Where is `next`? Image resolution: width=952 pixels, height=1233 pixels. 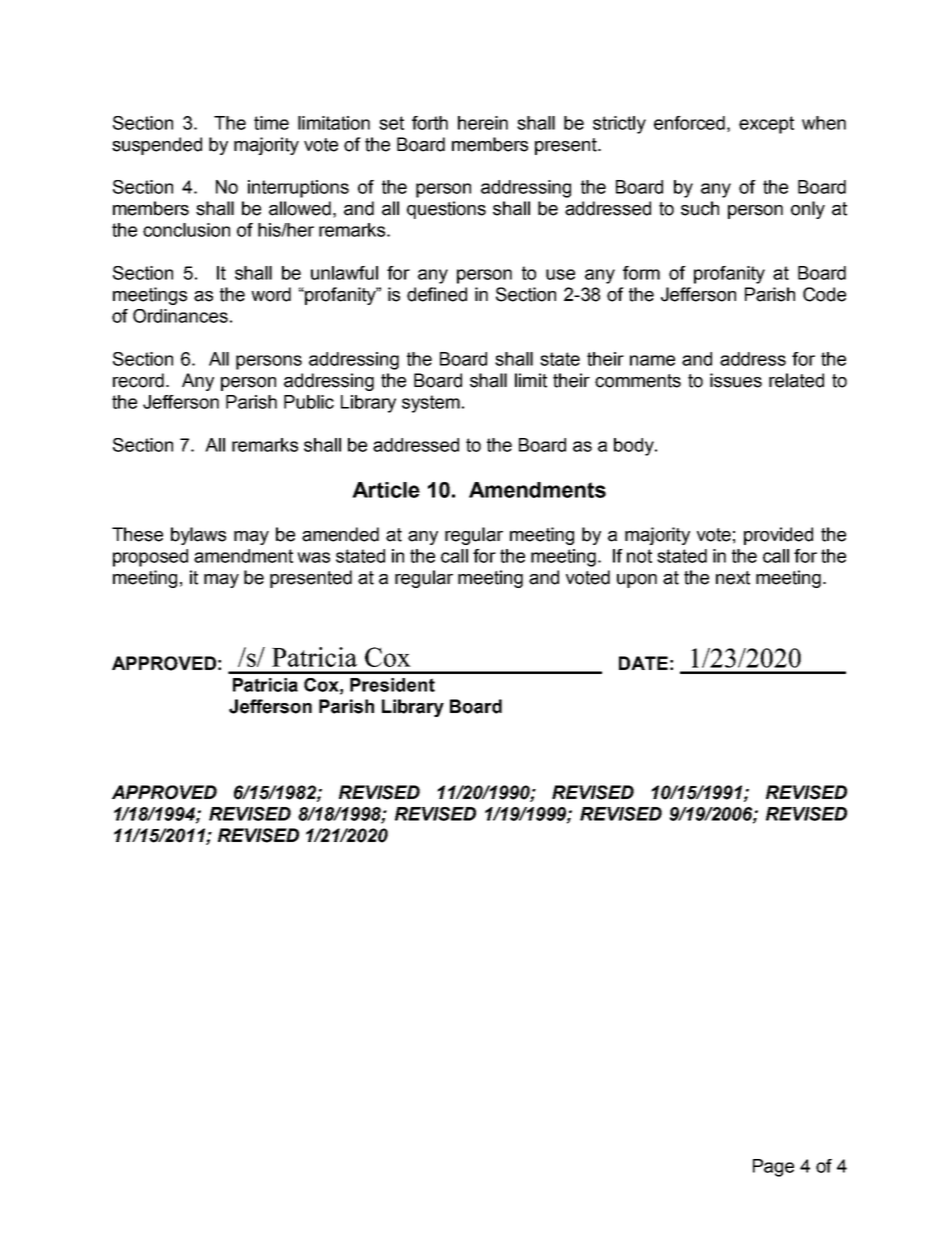 next is located at coordinates (733, 578).
